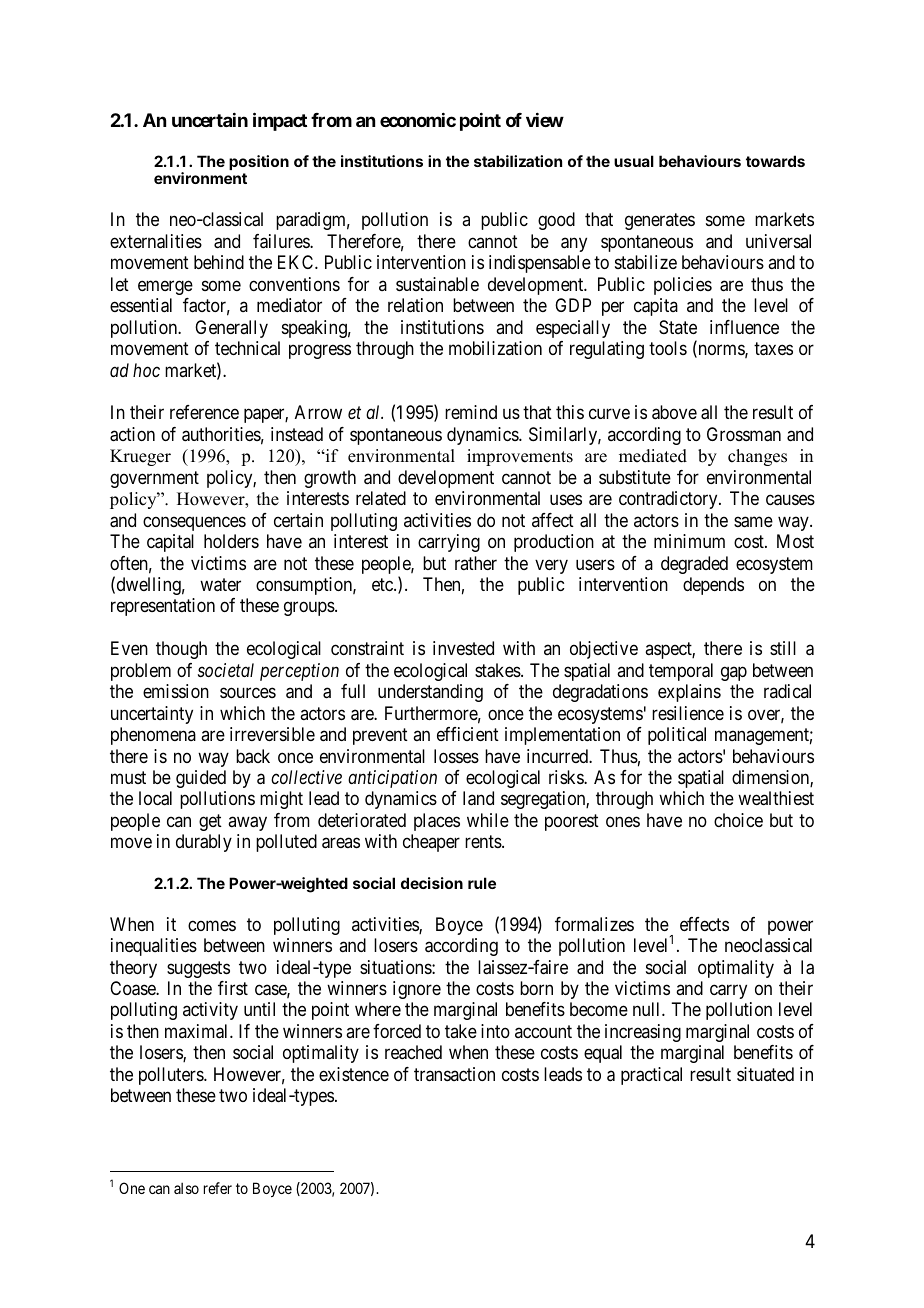 This screenshot has height=1308, width=924. Describe the element at coordinates (669, 500) in the screenshot. I see `contradictory` at that location.
